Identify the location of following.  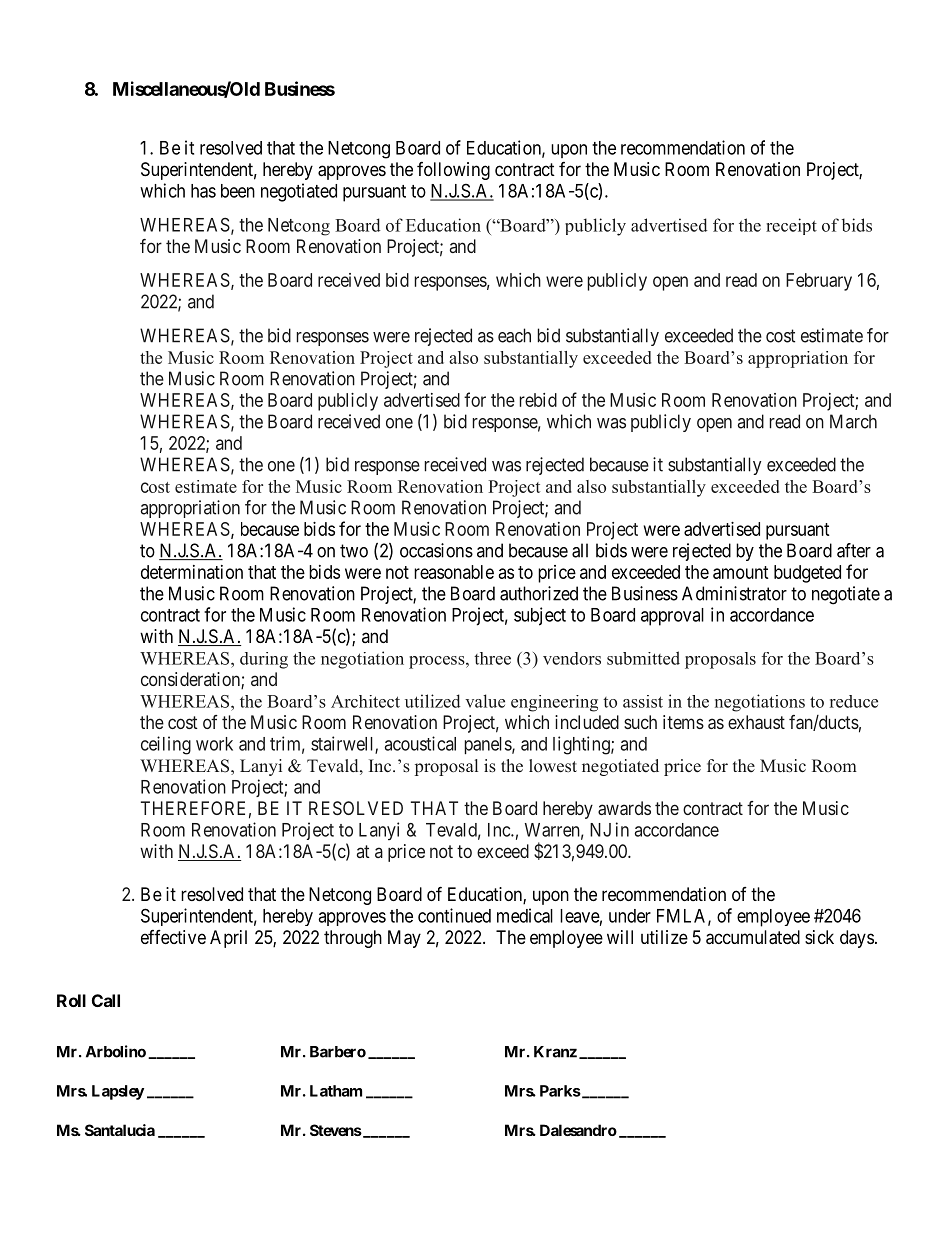
(453, 171).
